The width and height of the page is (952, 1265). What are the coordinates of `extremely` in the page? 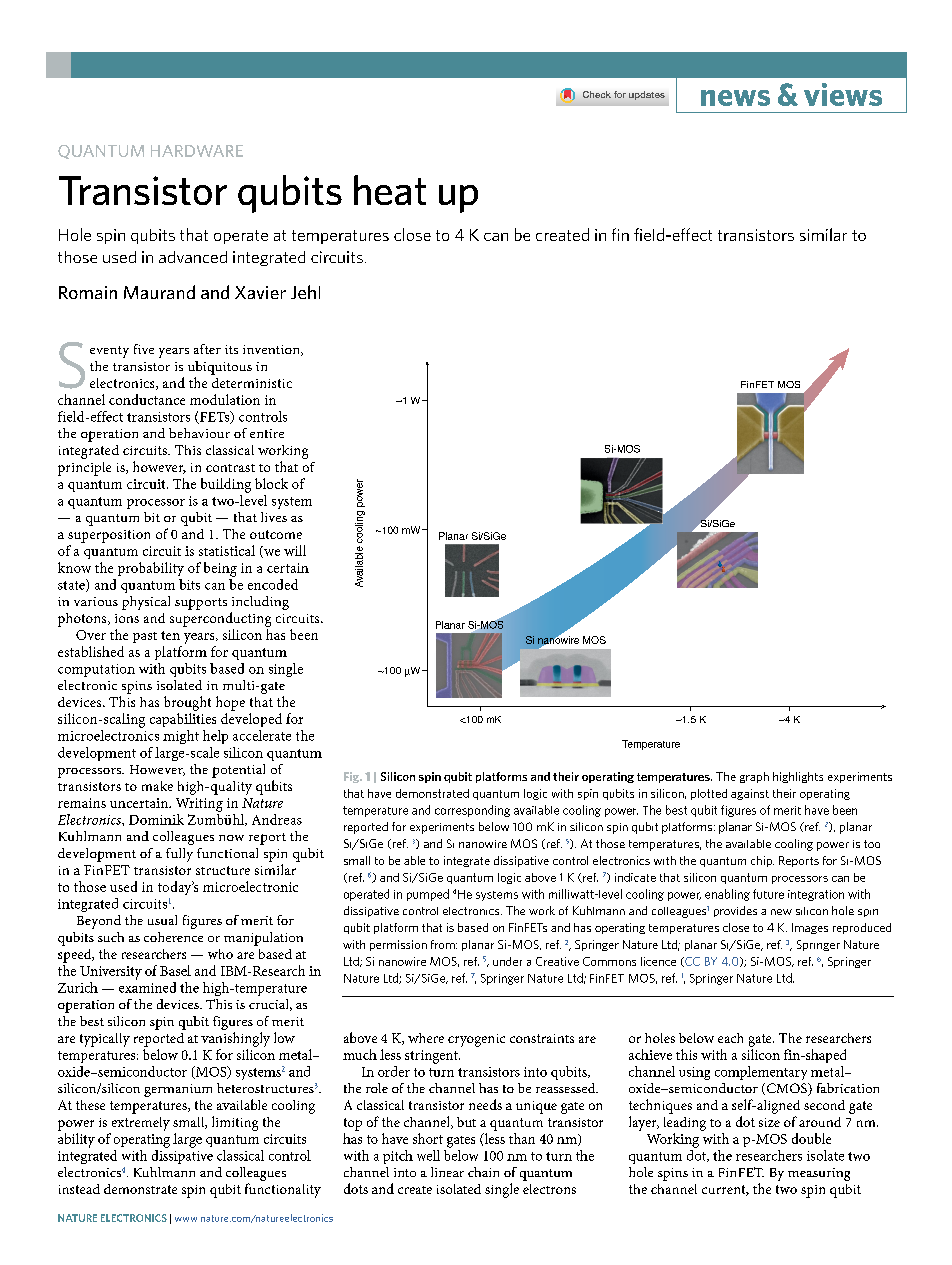 It's located at (141, 1124).
